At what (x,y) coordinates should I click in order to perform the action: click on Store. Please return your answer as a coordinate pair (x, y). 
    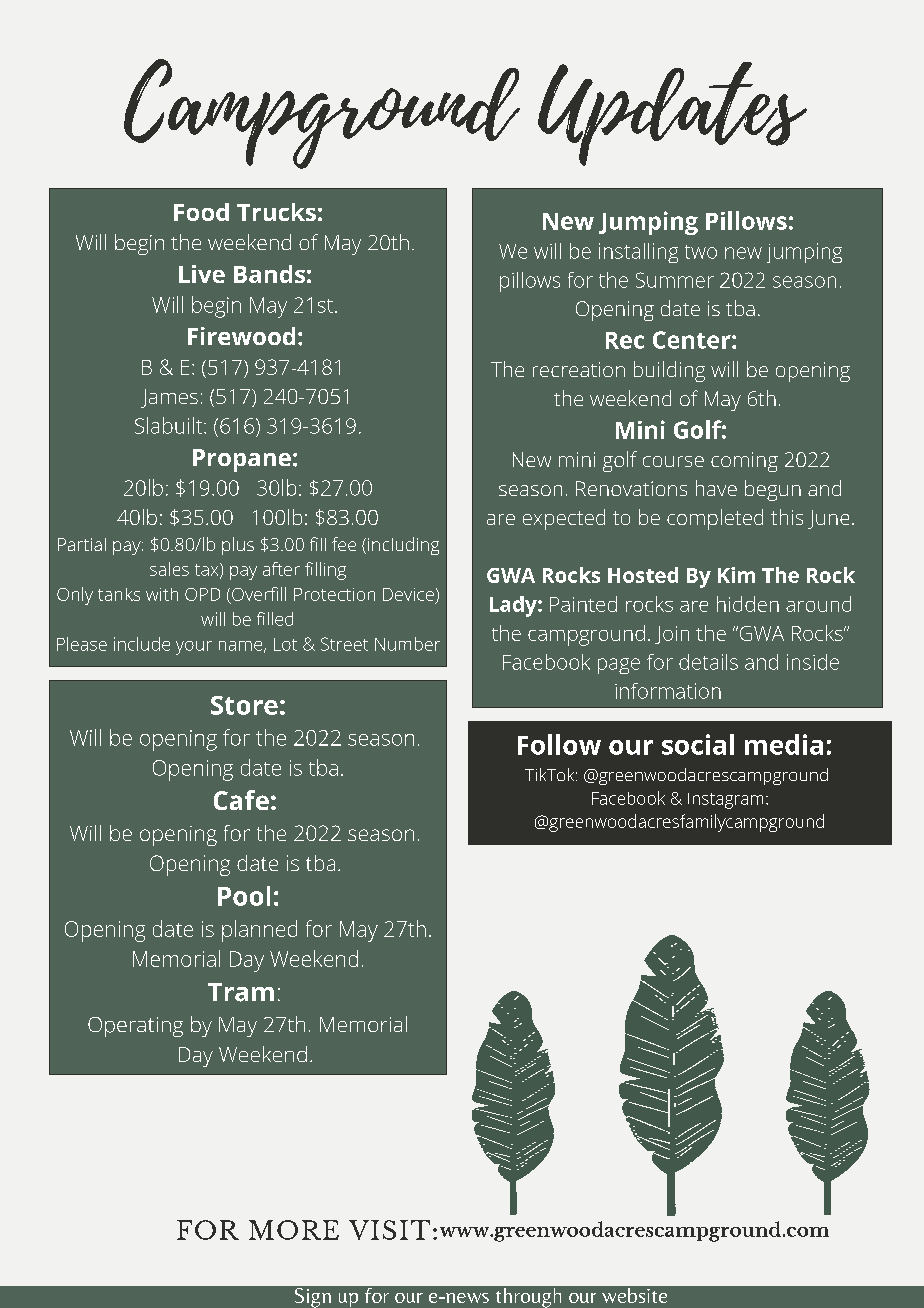
    Looking at the image, I should click on (244, 705).
